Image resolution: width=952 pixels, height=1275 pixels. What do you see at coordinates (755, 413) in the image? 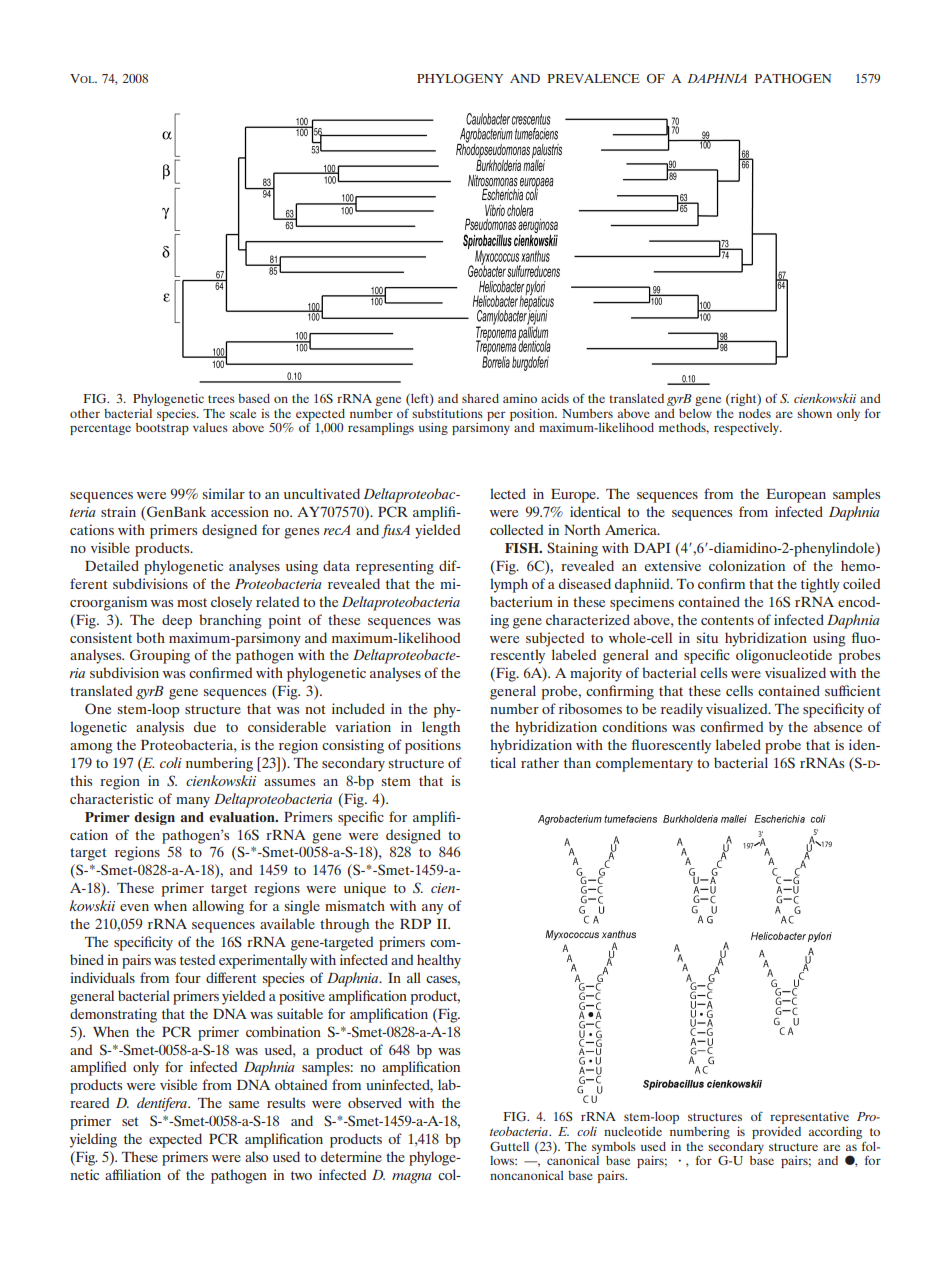
I see `nodes` at bounding box center [755, 413].
